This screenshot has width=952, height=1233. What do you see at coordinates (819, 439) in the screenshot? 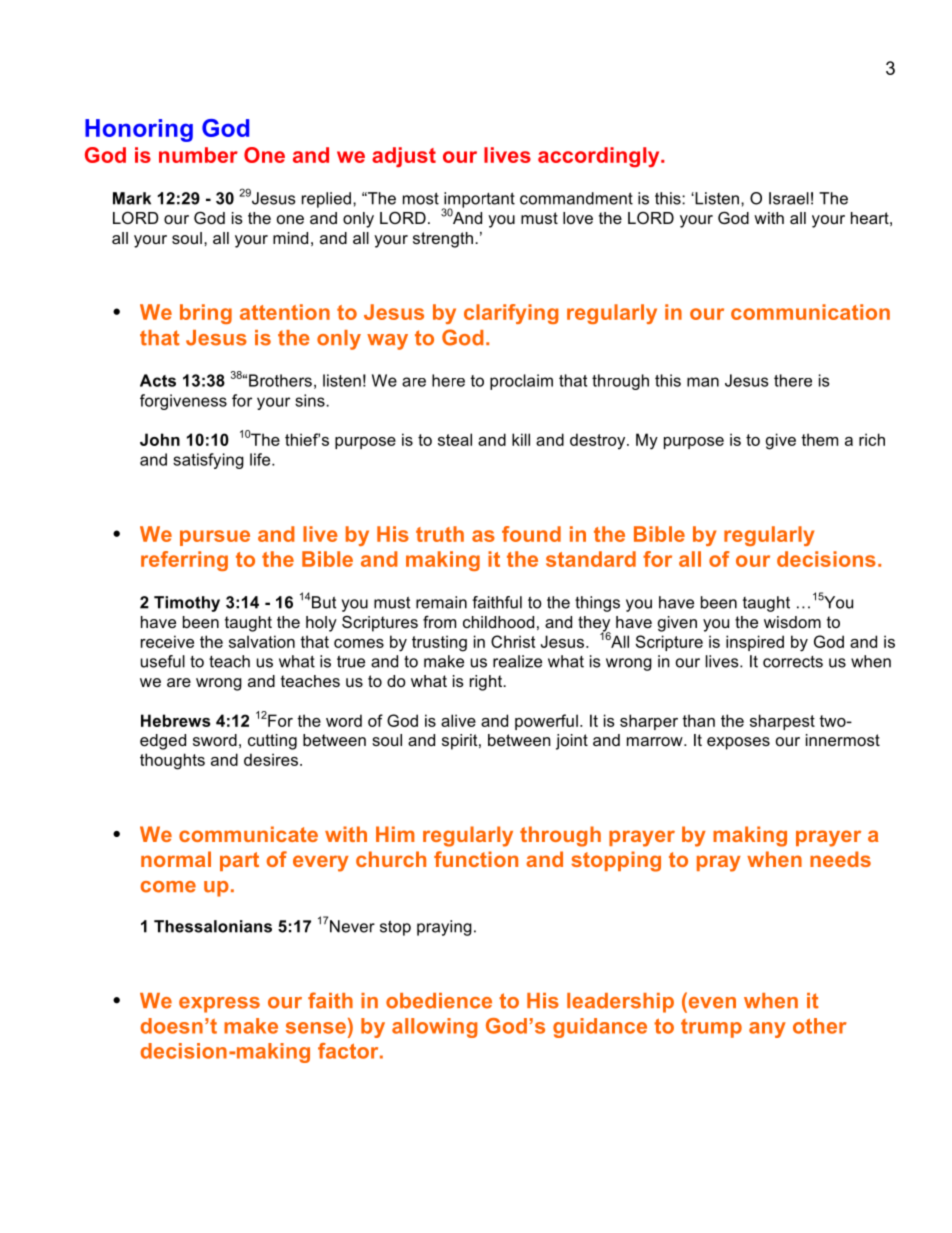
I see `them` at bounding box center [819, 439].
